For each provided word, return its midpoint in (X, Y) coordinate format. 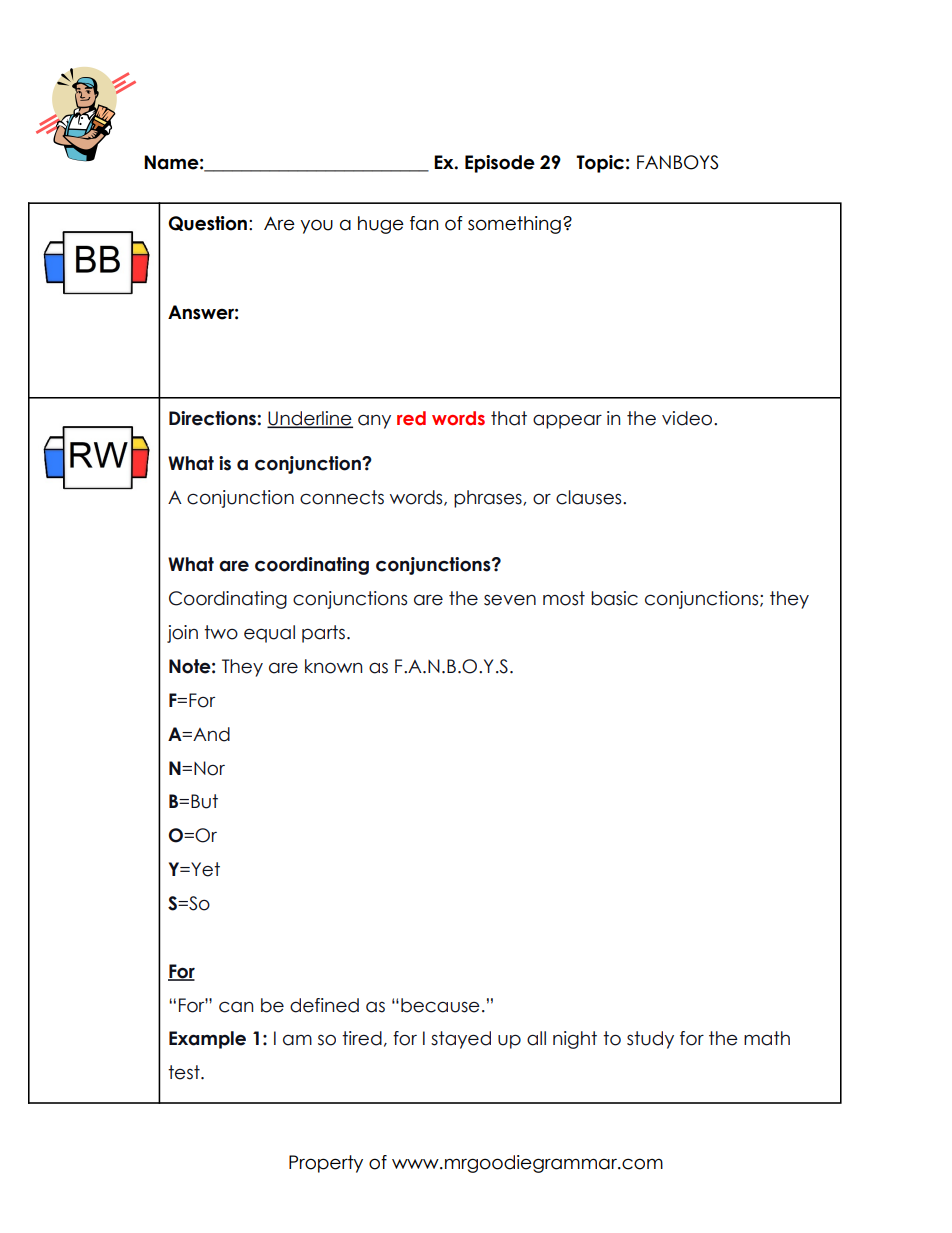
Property (326, 1164)
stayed (461, 1040)
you (316, 226)
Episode (500, 164)
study (650, 1040)
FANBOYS (677, 162)
